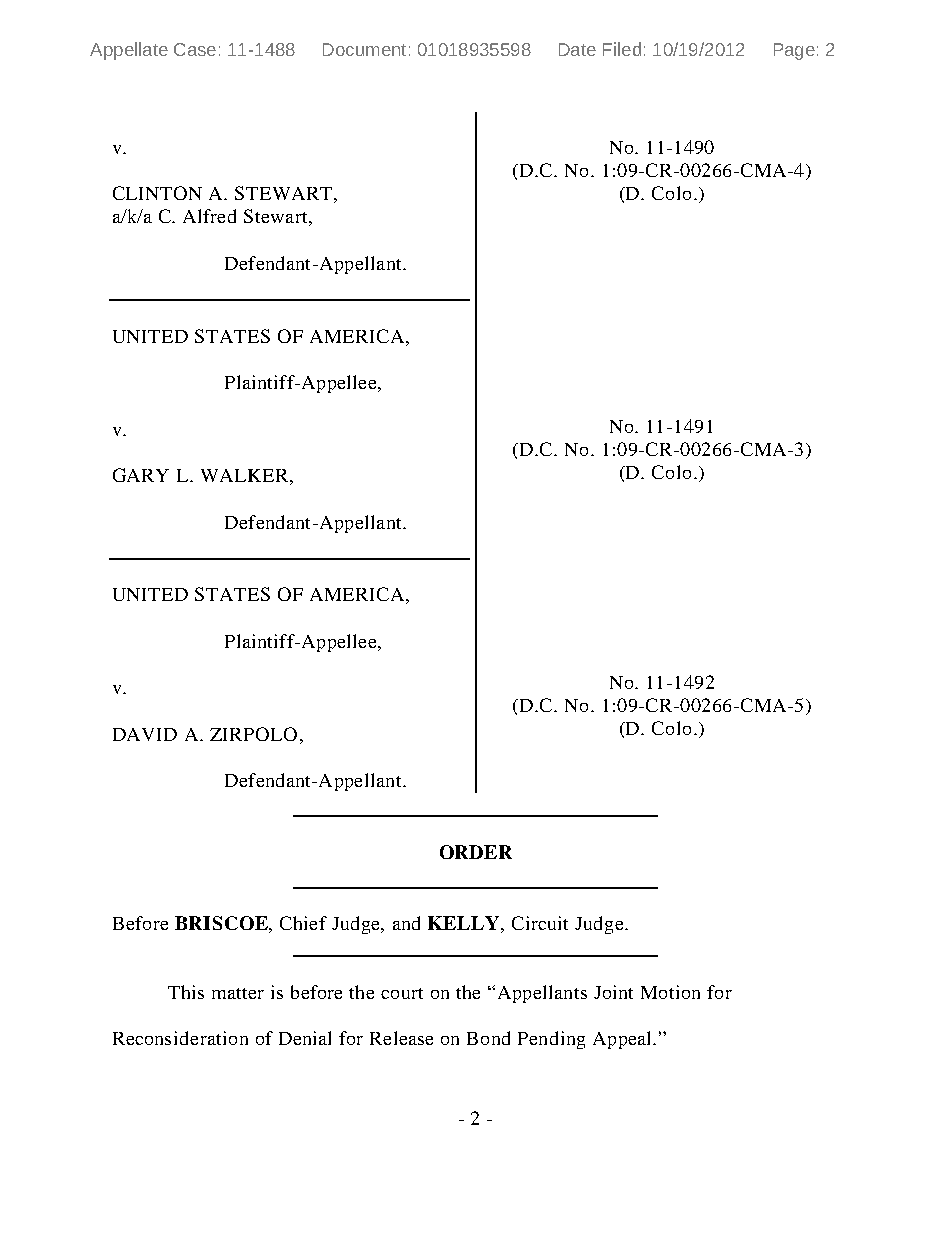 Image resolution: width=952 pixels, height=1233 pixels. Describe the element at coordinates (402, 993) in the screenshot. I see `court` at that location.
